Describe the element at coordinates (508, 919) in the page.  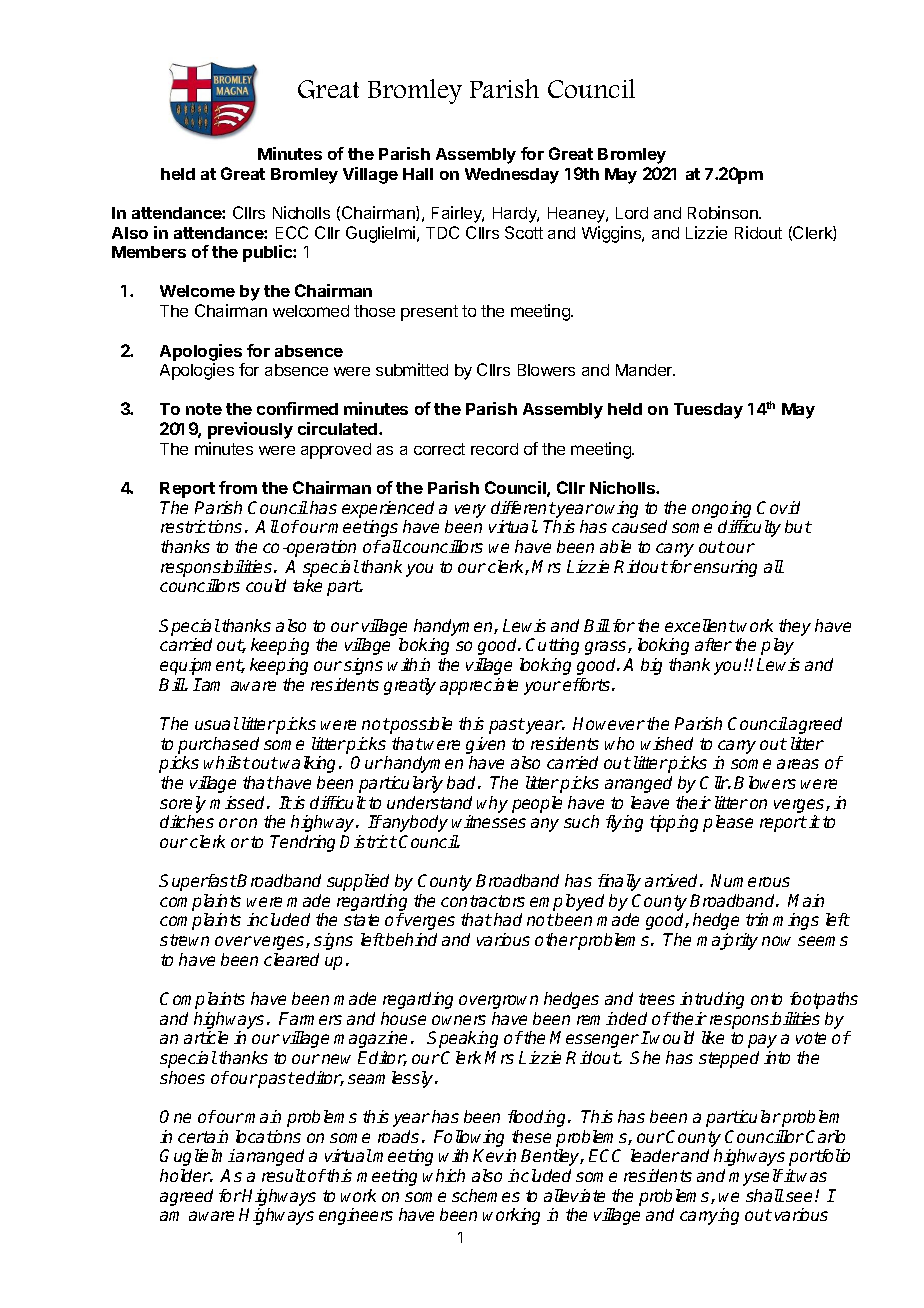
I see `had` at that location.
